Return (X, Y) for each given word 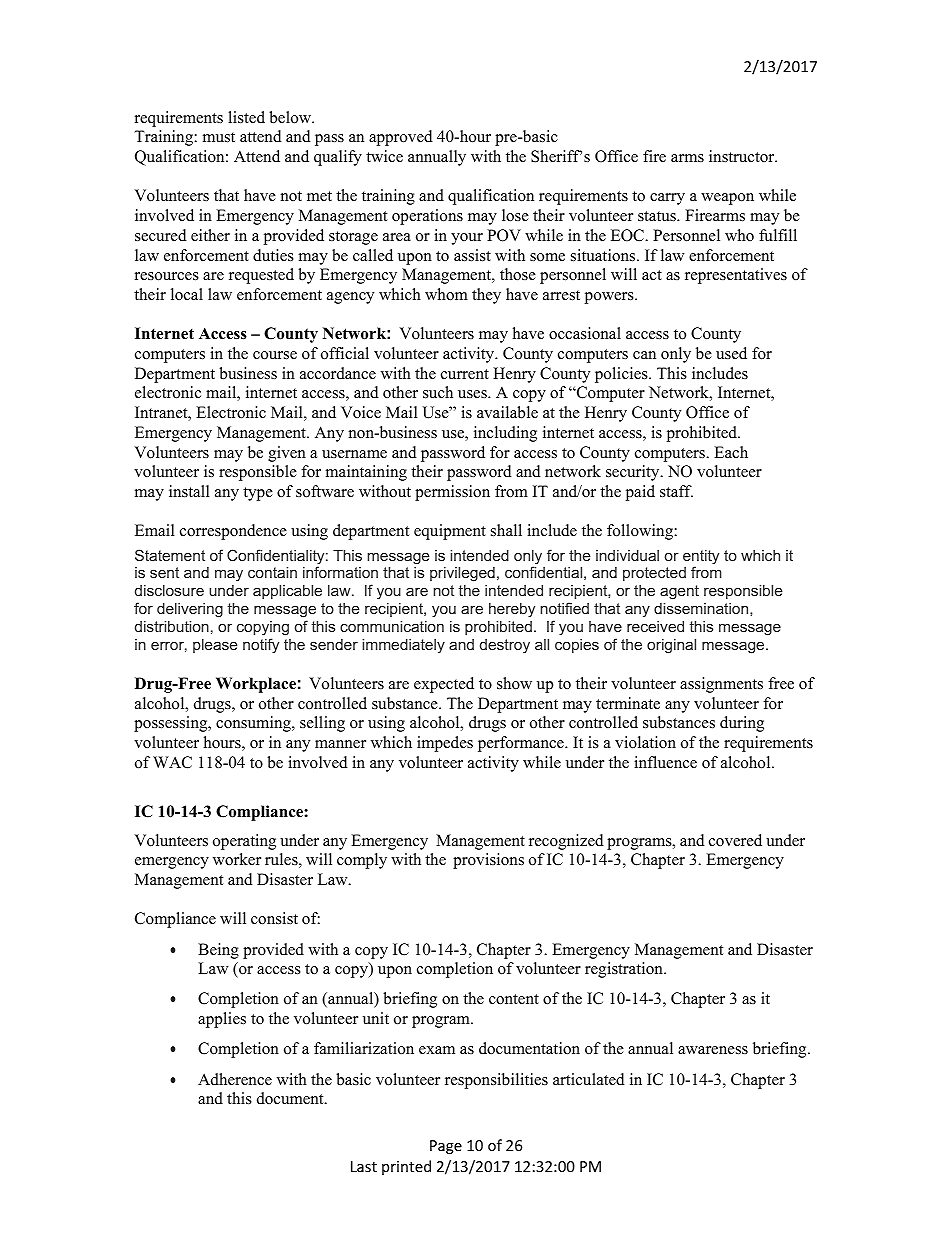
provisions (488, 861)
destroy (505, 646)
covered (735, 840)
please (215, 646)
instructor (743, 156)
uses (473, 394)
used (731, 353)
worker (237, 859)
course (275, 355)
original (671, 646)
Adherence (235, 1079)
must (219, 137)
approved (401, 138)
